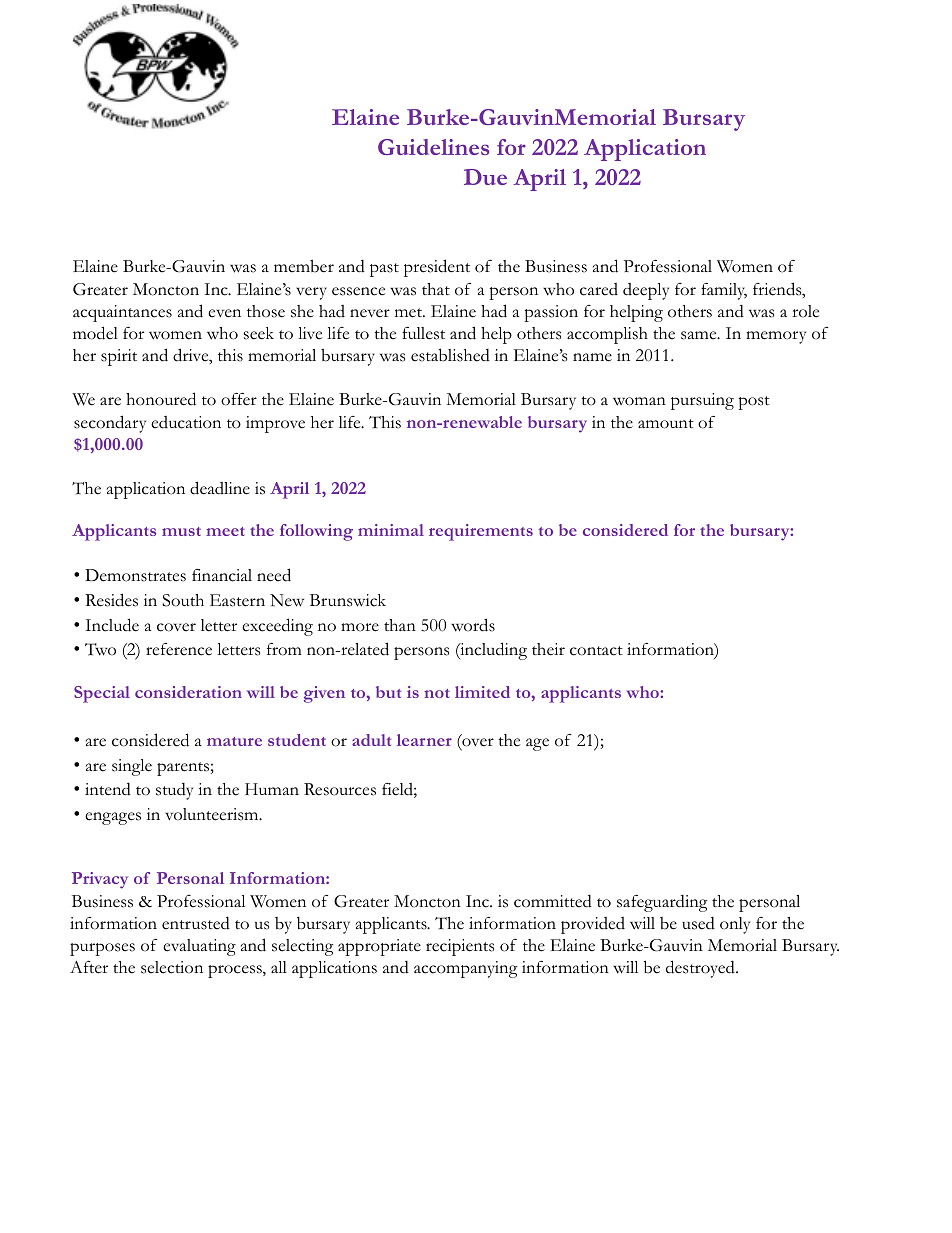 The height and width of the page is (1233, 952). Describe the element at coordinates (460, 947) in the page. I see `recipients` at that location.
